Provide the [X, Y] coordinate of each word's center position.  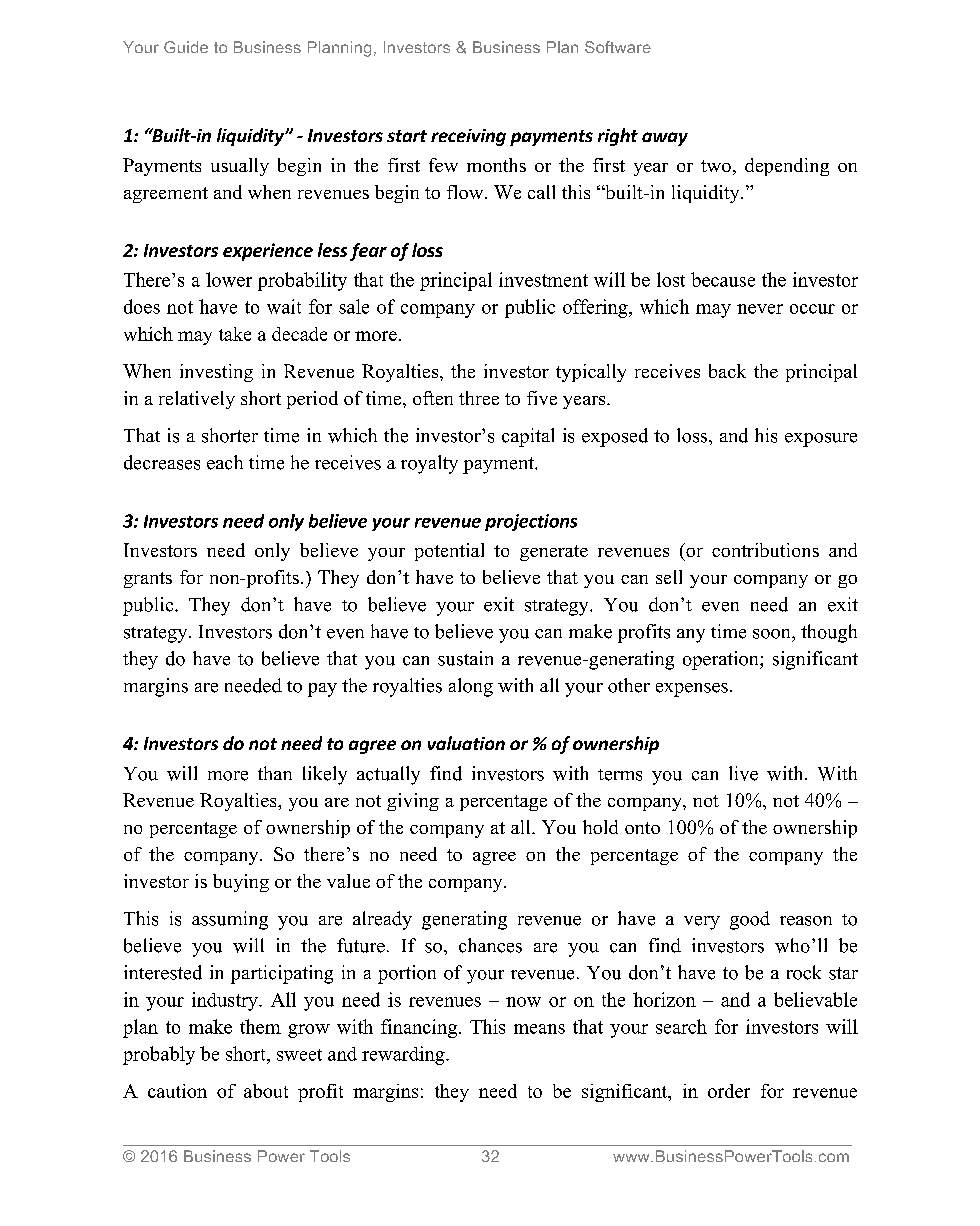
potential [449, 552]
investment [543, 279]
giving [413, 802]
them [260, 1026]
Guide [186, 47]
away [665, 139]
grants [148, 580]
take [235, 334]
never [760, 309]
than [275, 773]
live [743, 773]
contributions [765, 550]
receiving [468, 137]
